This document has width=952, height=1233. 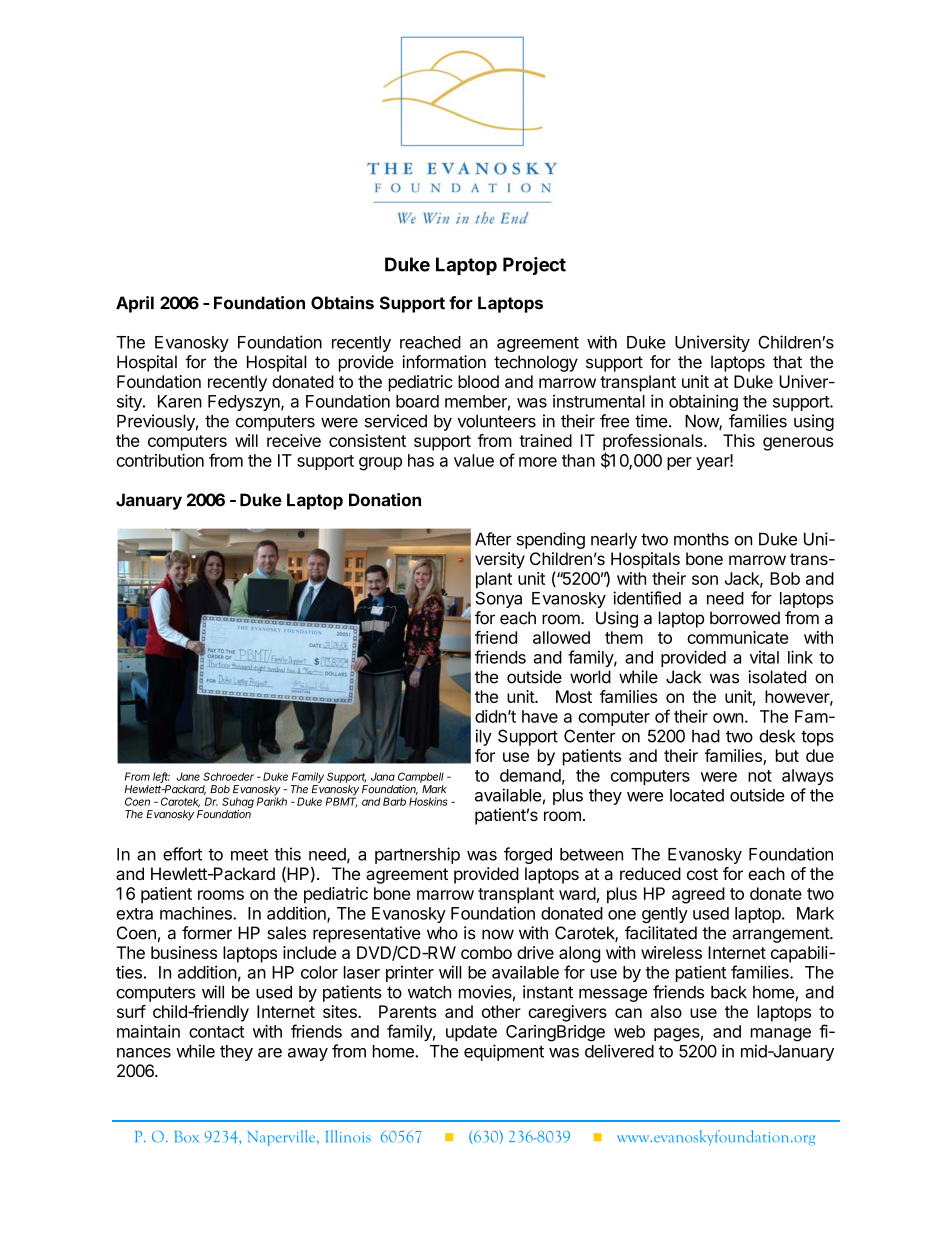 I want to click on Project, so click(x=534, y=266).
